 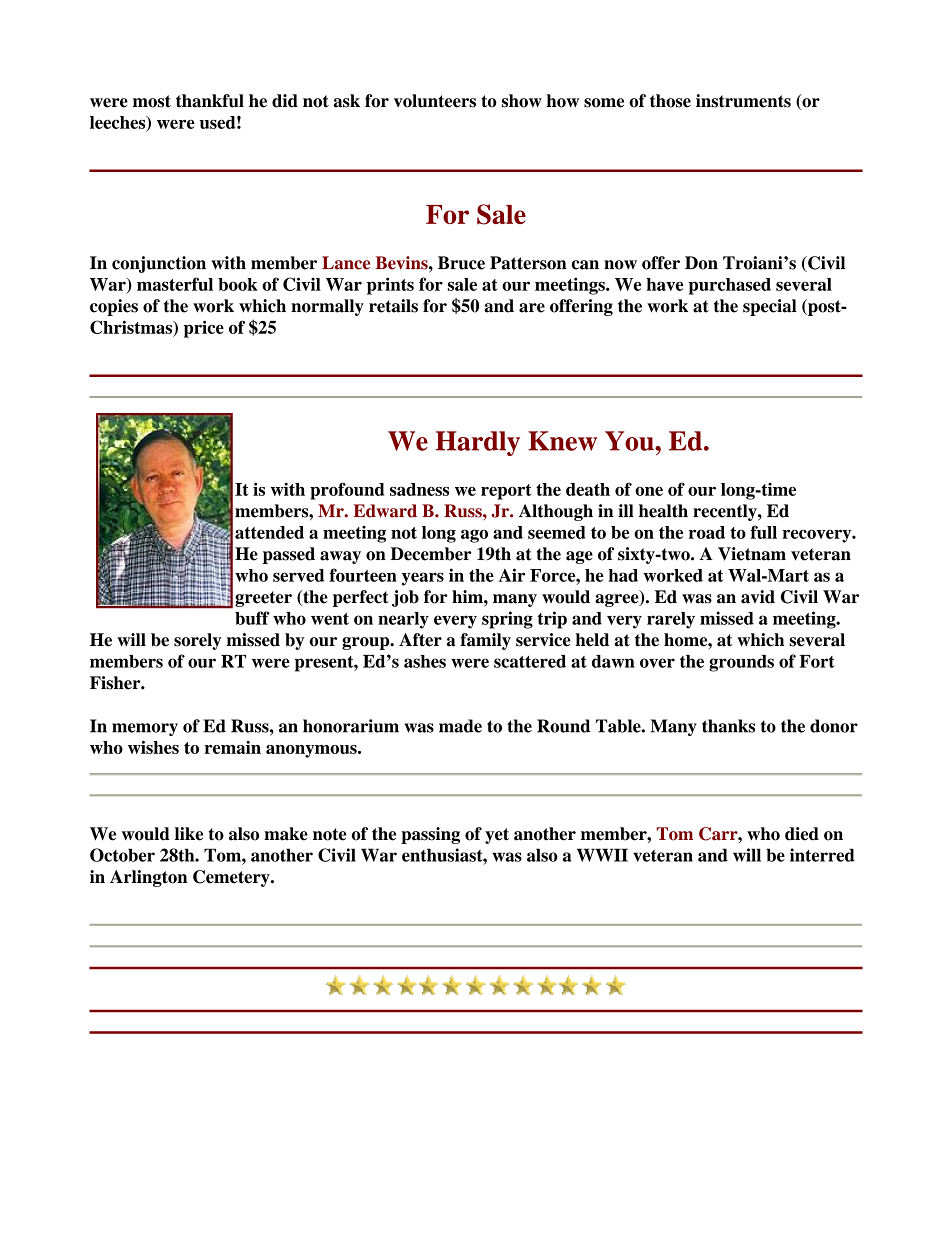 What do you see at coordinates (461, 263) in the screenshot?
I see `Bruce` at bounding box center [461, 263].
